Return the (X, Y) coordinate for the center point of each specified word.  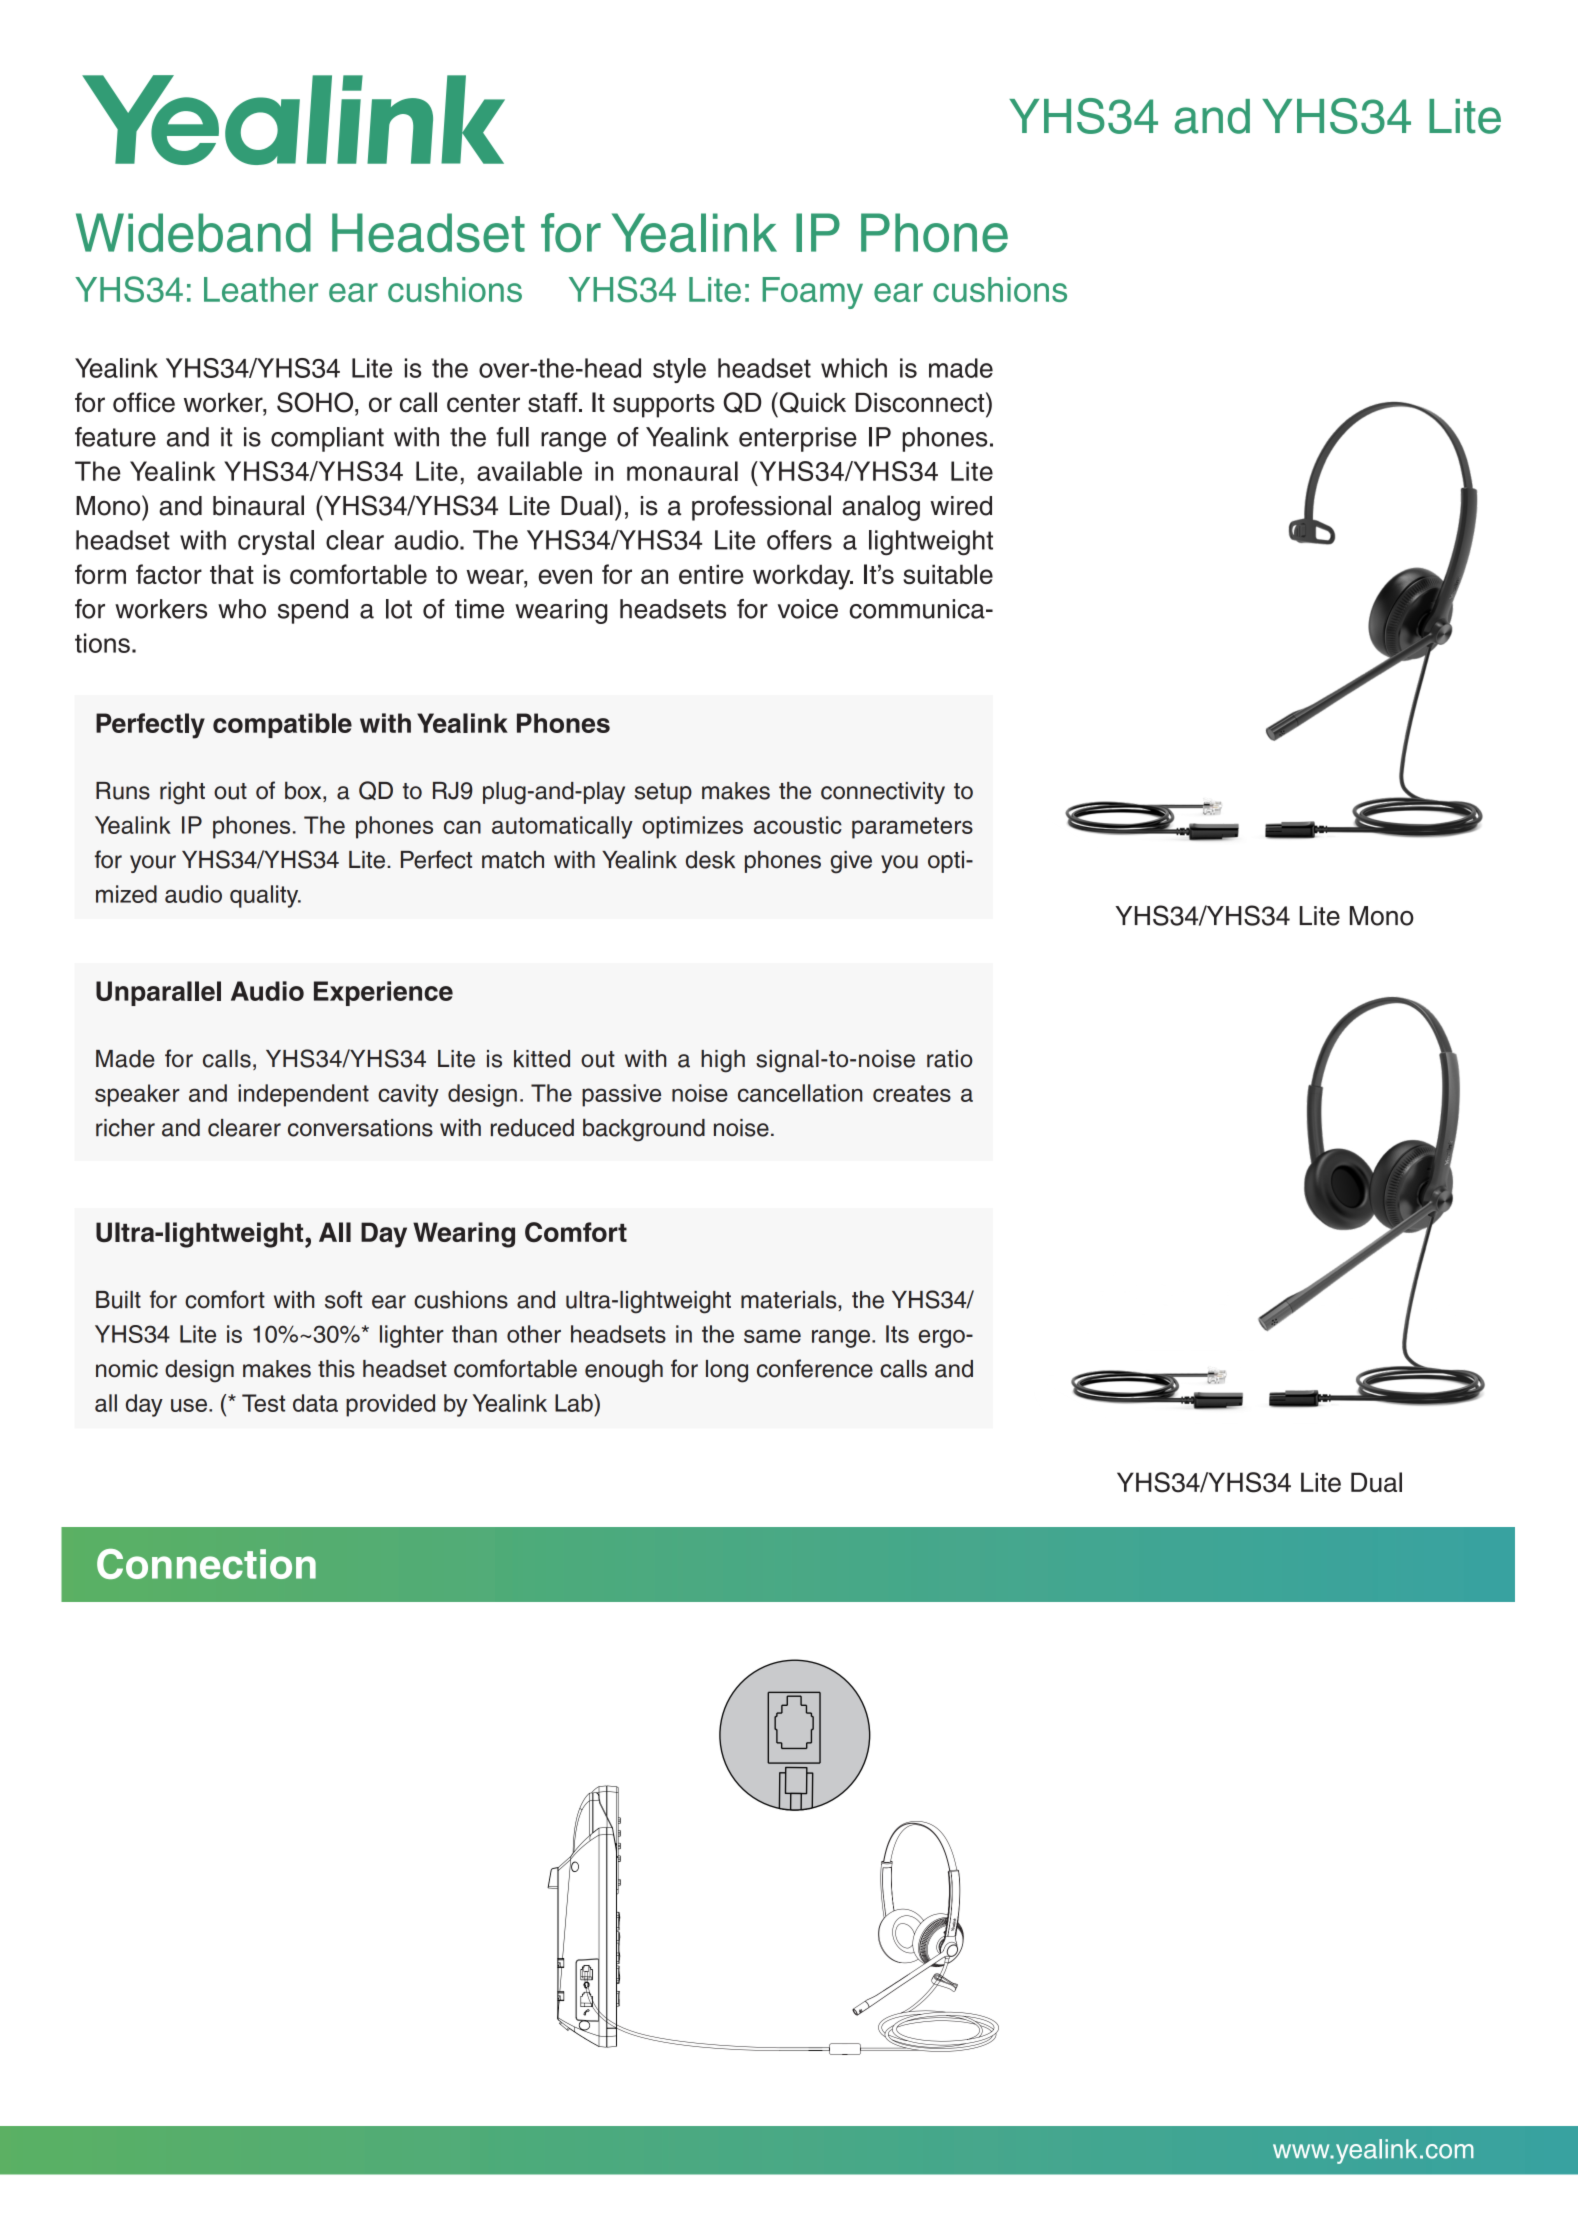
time (479, 609)
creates (912, 1093)
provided (390, 1405)
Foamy (813, 293)
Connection (206, 1564)
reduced (532, 1128)
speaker (137, 1095)
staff (554, 402)
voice (808, 609)
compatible (282, 725)
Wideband (193, 233)
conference (815, 1368)
